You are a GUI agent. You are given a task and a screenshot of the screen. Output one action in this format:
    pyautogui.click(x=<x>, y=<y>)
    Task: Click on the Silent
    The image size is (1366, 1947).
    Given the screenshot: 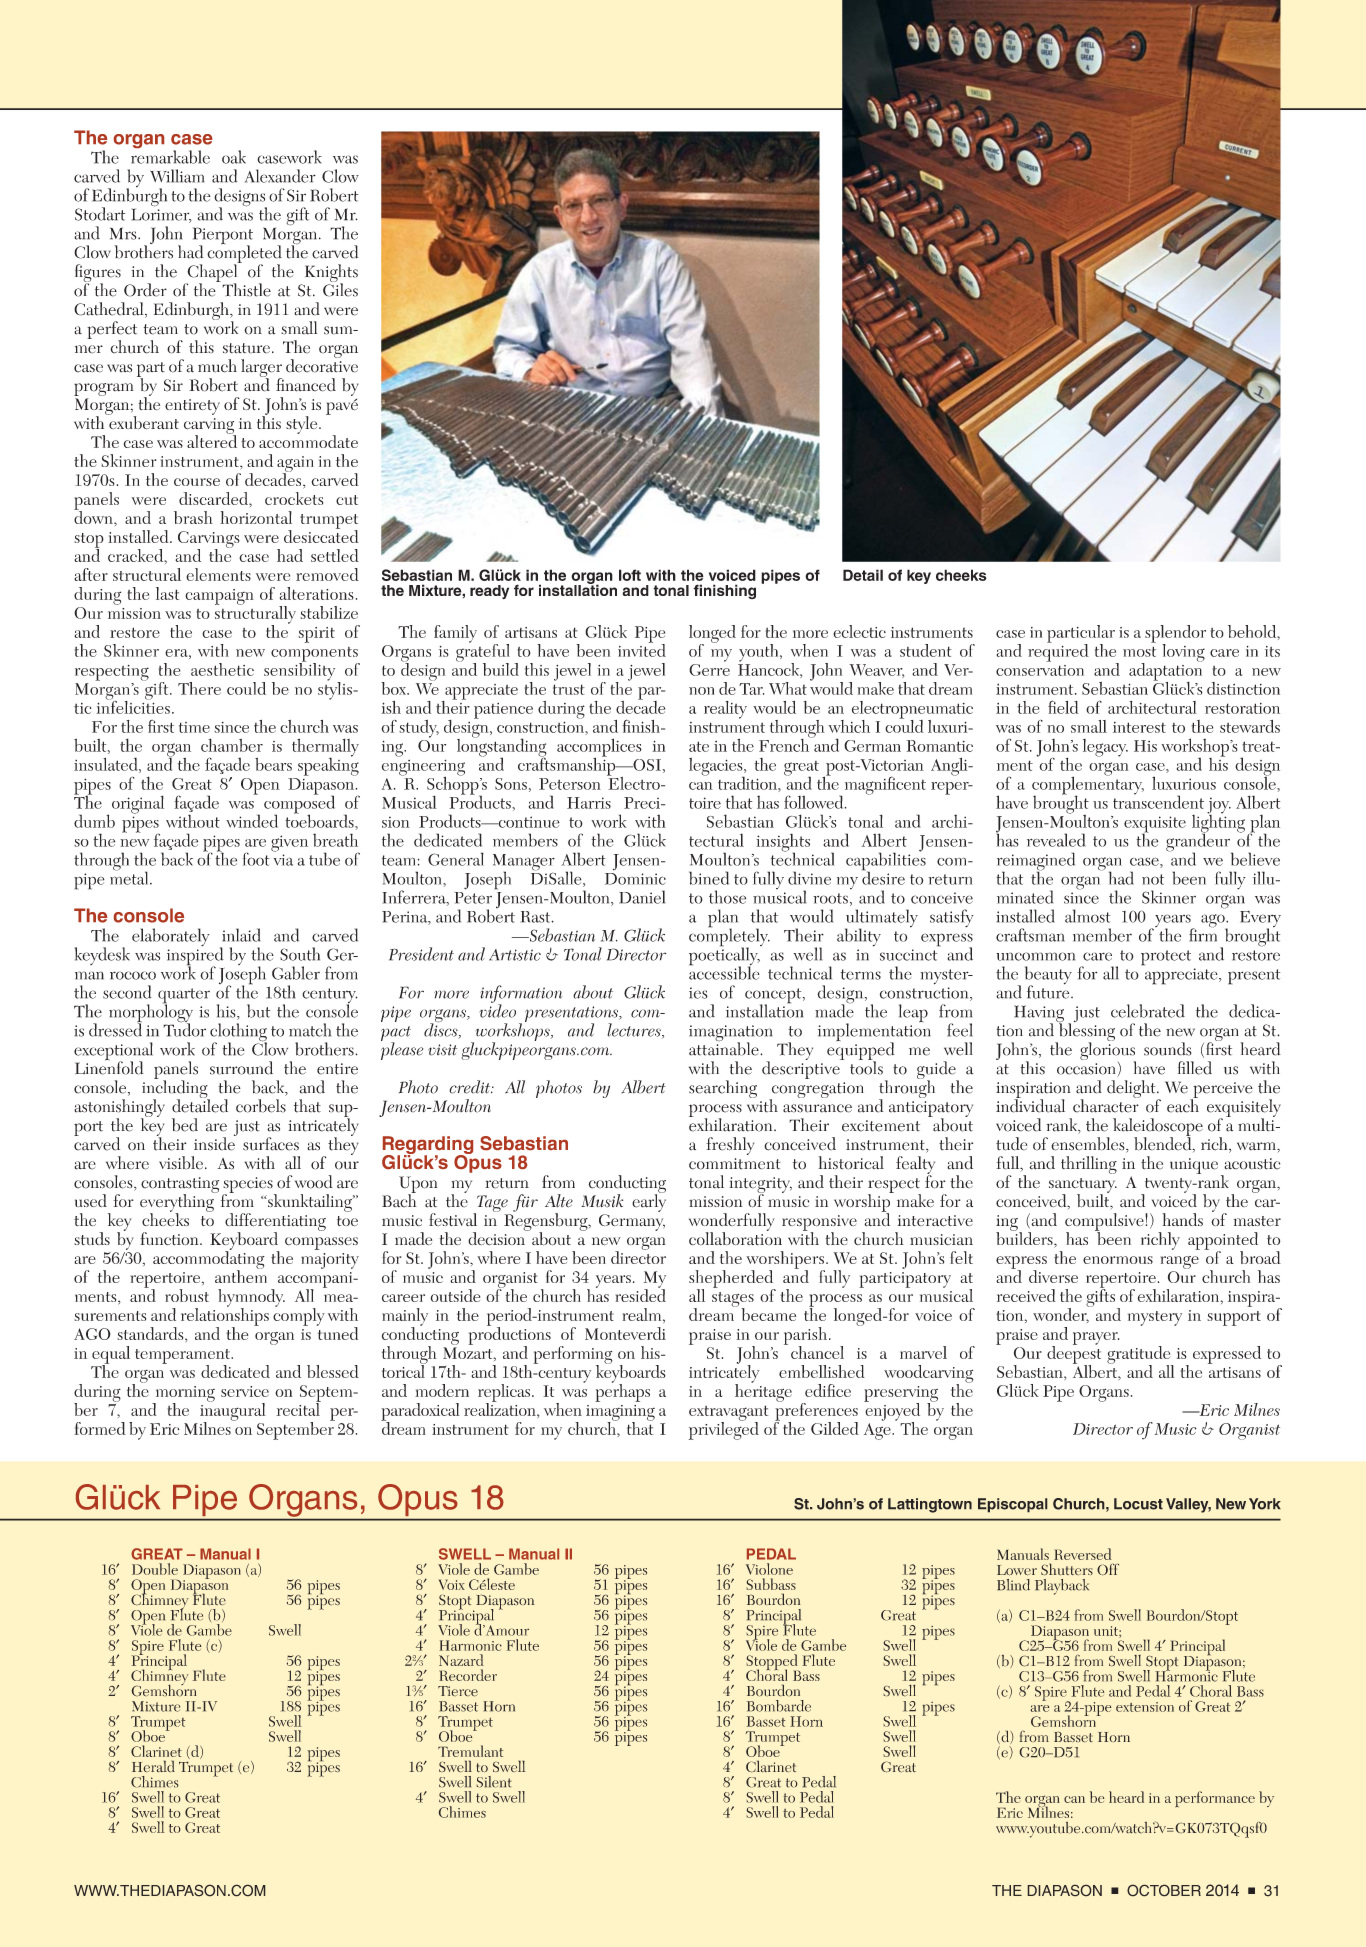 What is the action you would take?
    pyautogui.click(x=494, y=1782)
